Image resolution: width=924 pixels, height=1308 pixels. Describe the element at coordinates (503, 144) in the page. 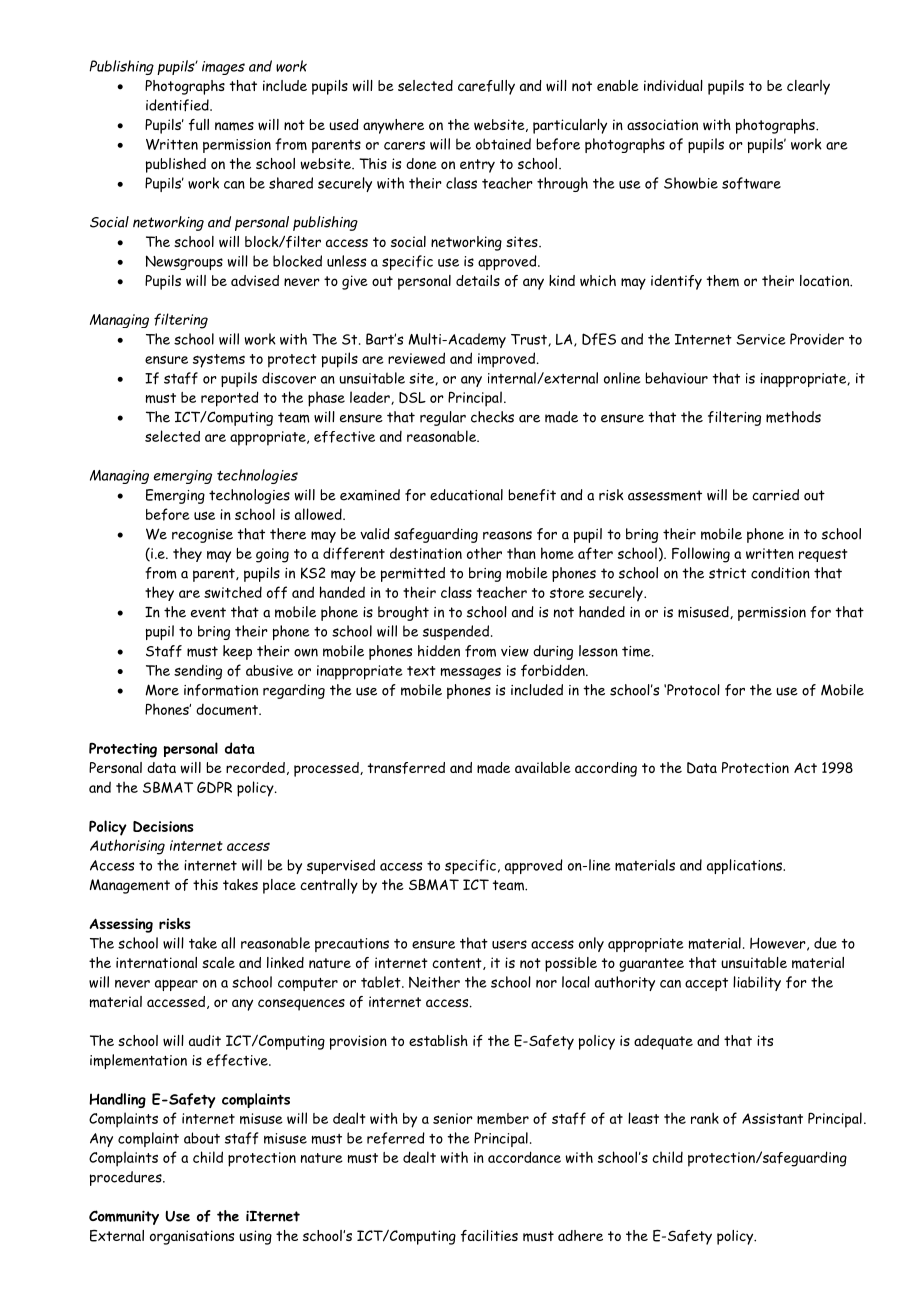

I see `obtained` at that location.
